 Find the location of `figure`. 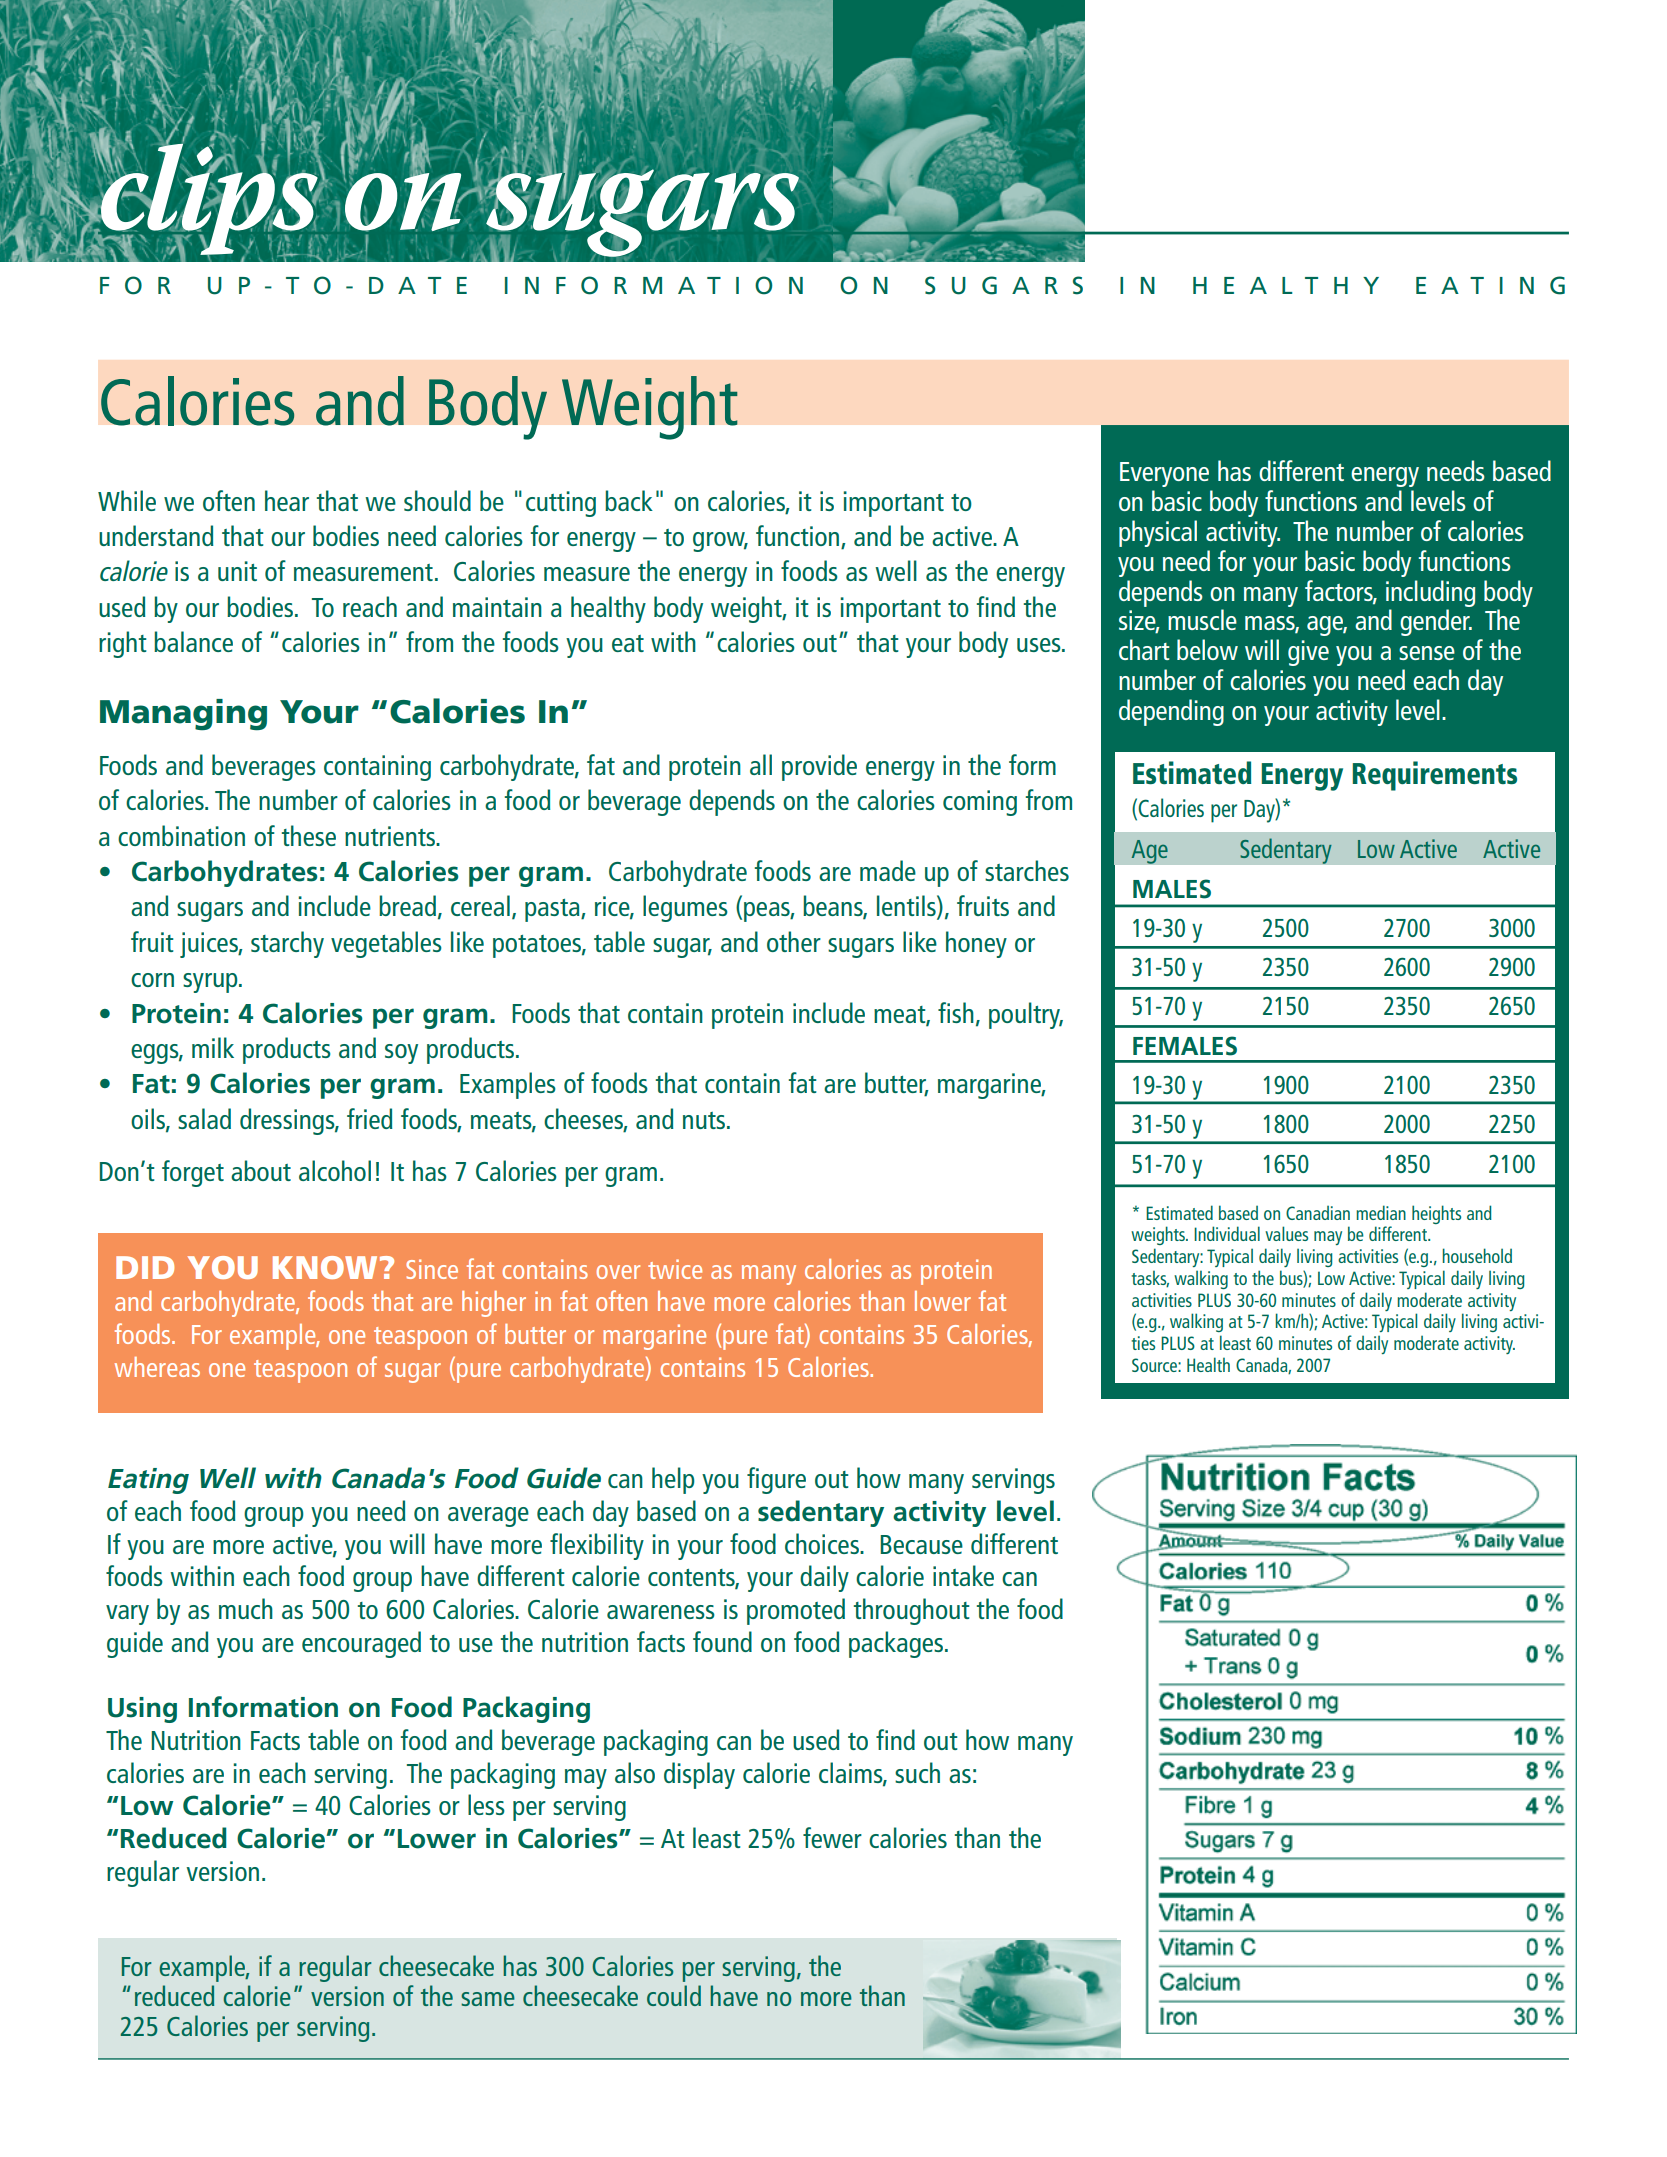

figure is located at coordinates (776, 1480).
